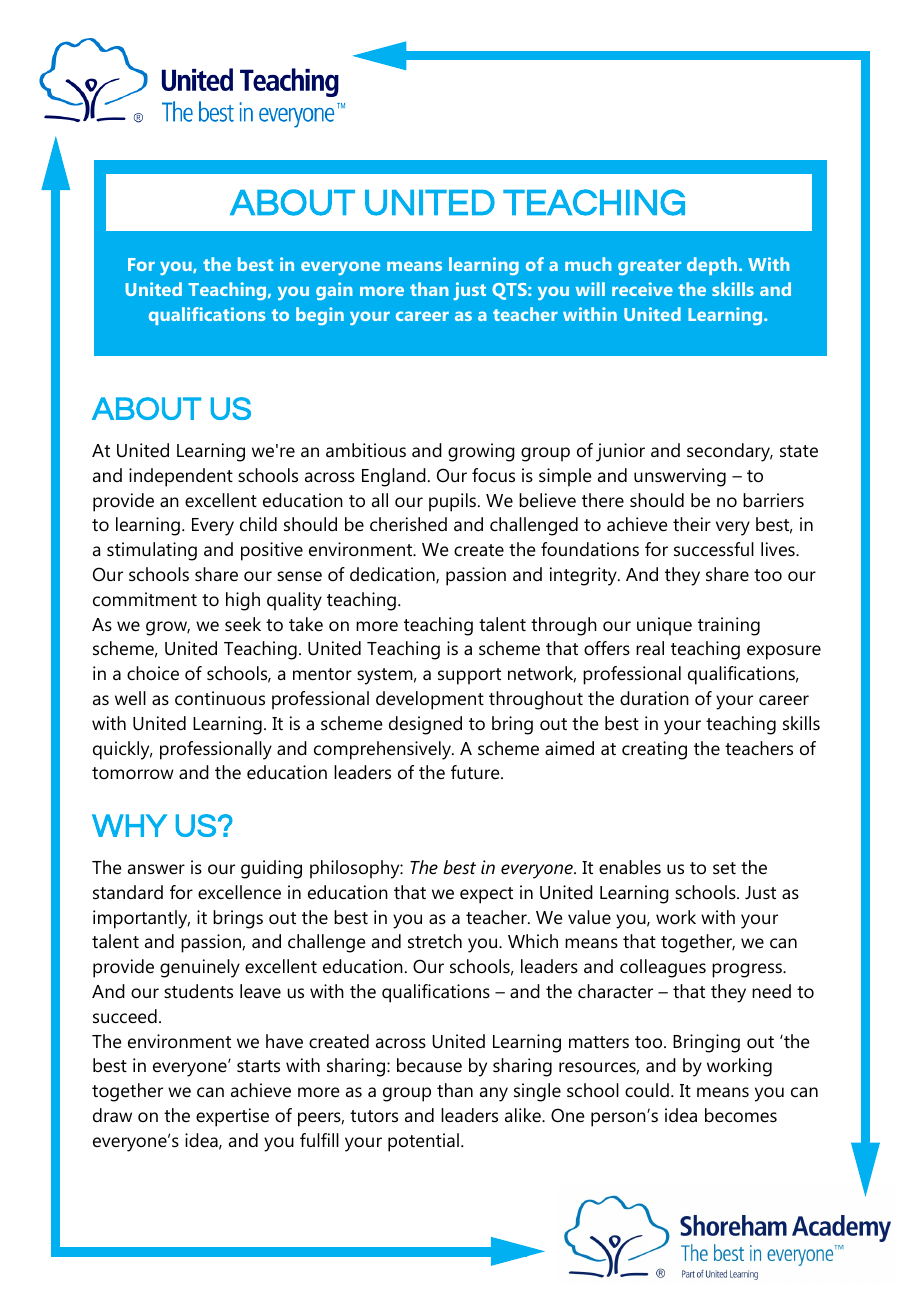 Image resolution: width=924 pixels, height=1308 pixels. Describe the element at coordinates (712, 266) in the screenshot. I see `depth` at that location.
